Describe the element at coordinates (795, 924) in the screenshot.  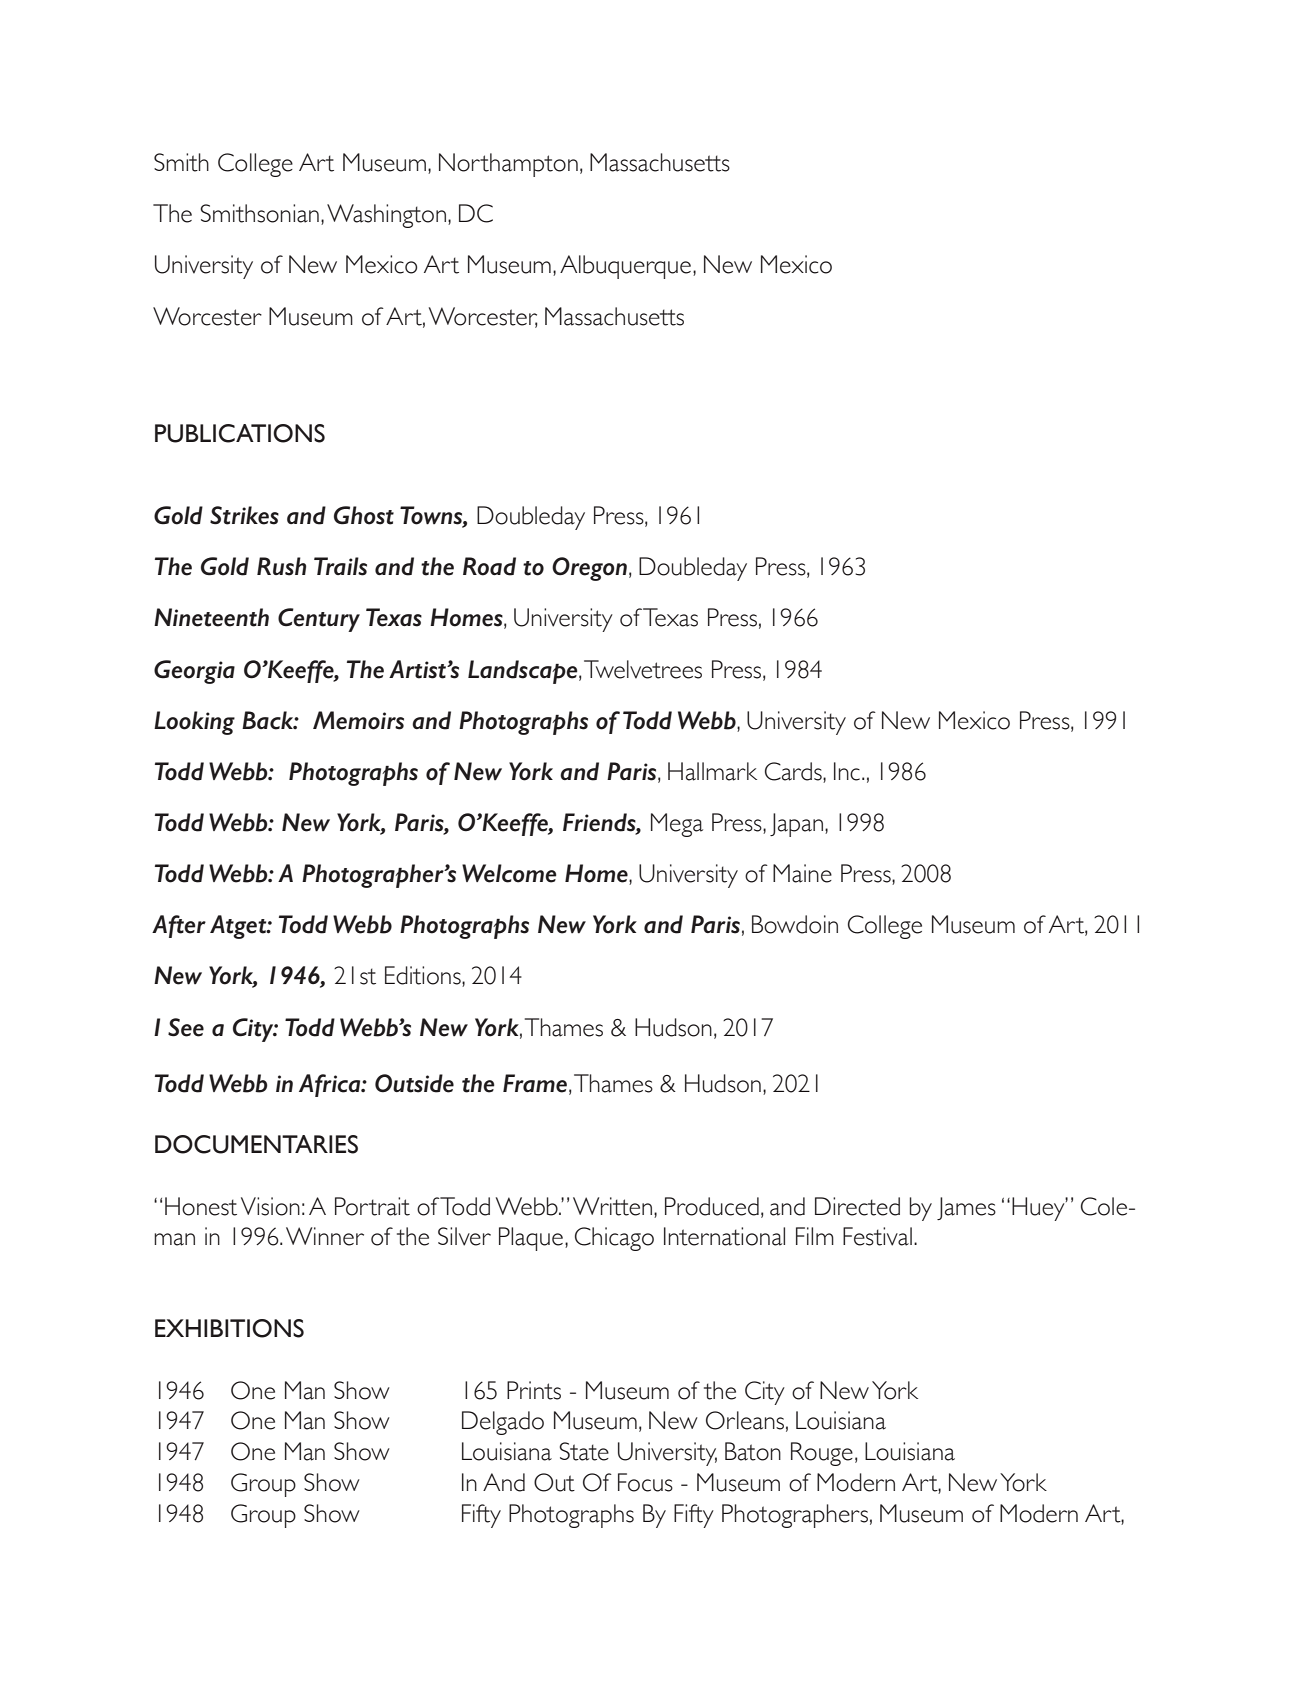
I see `Bowdoin` at that location.
